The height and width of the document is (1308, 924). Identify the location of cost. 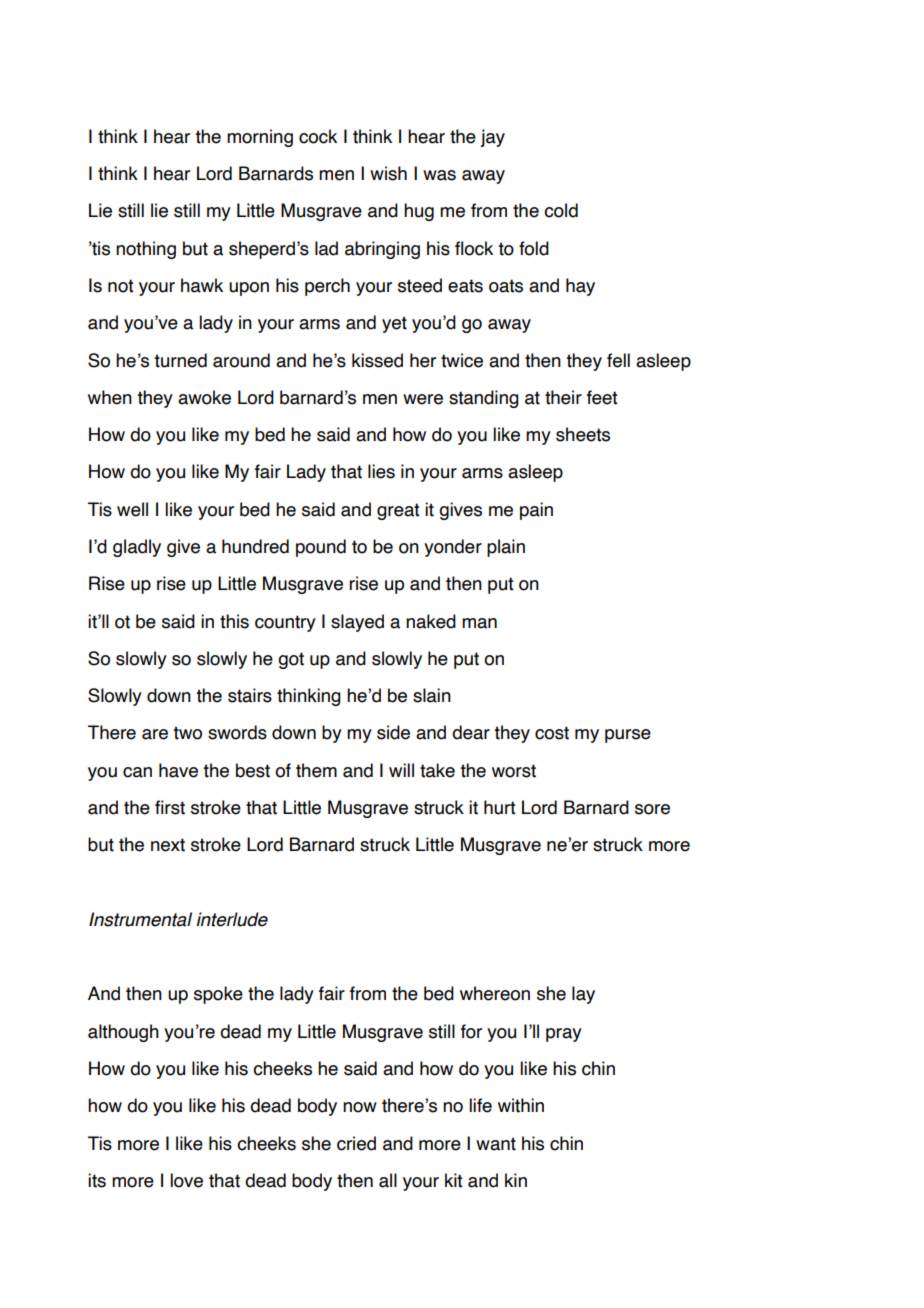
(552, 733).
